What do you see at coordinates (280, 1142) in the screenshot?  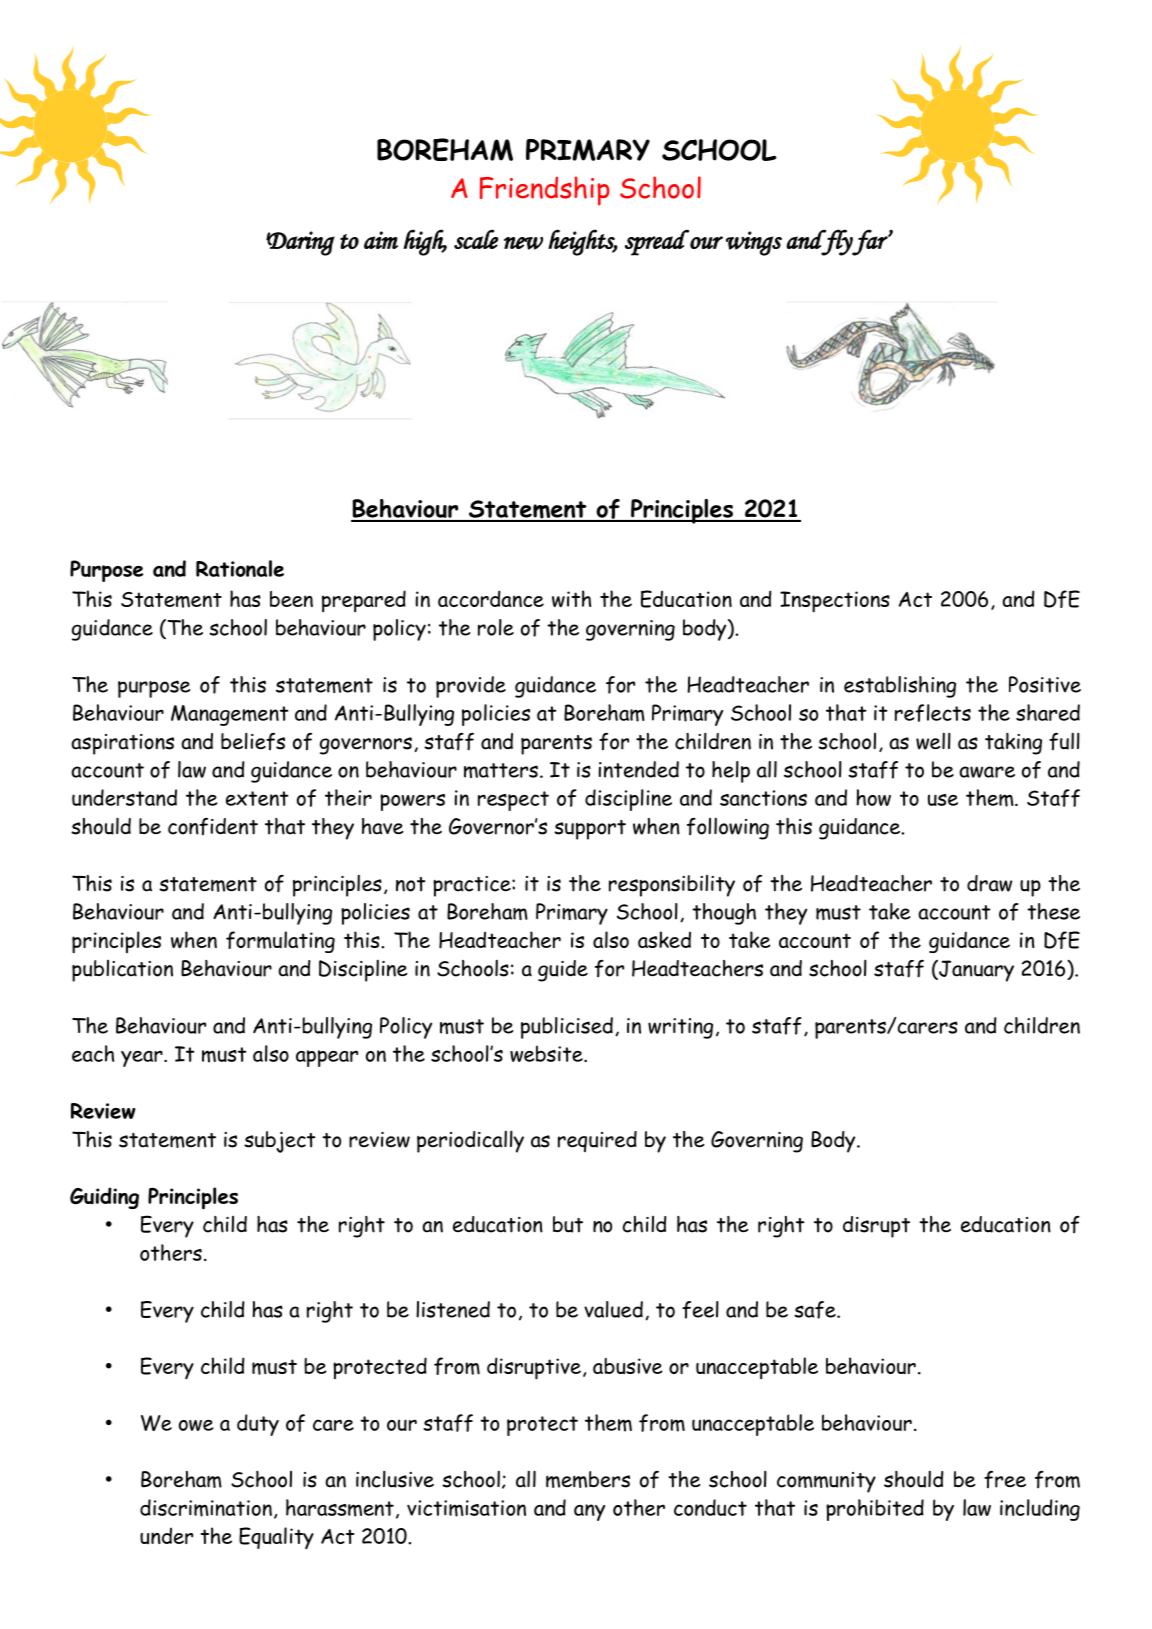 I see `subject` at bounding box center [280, 1142].
